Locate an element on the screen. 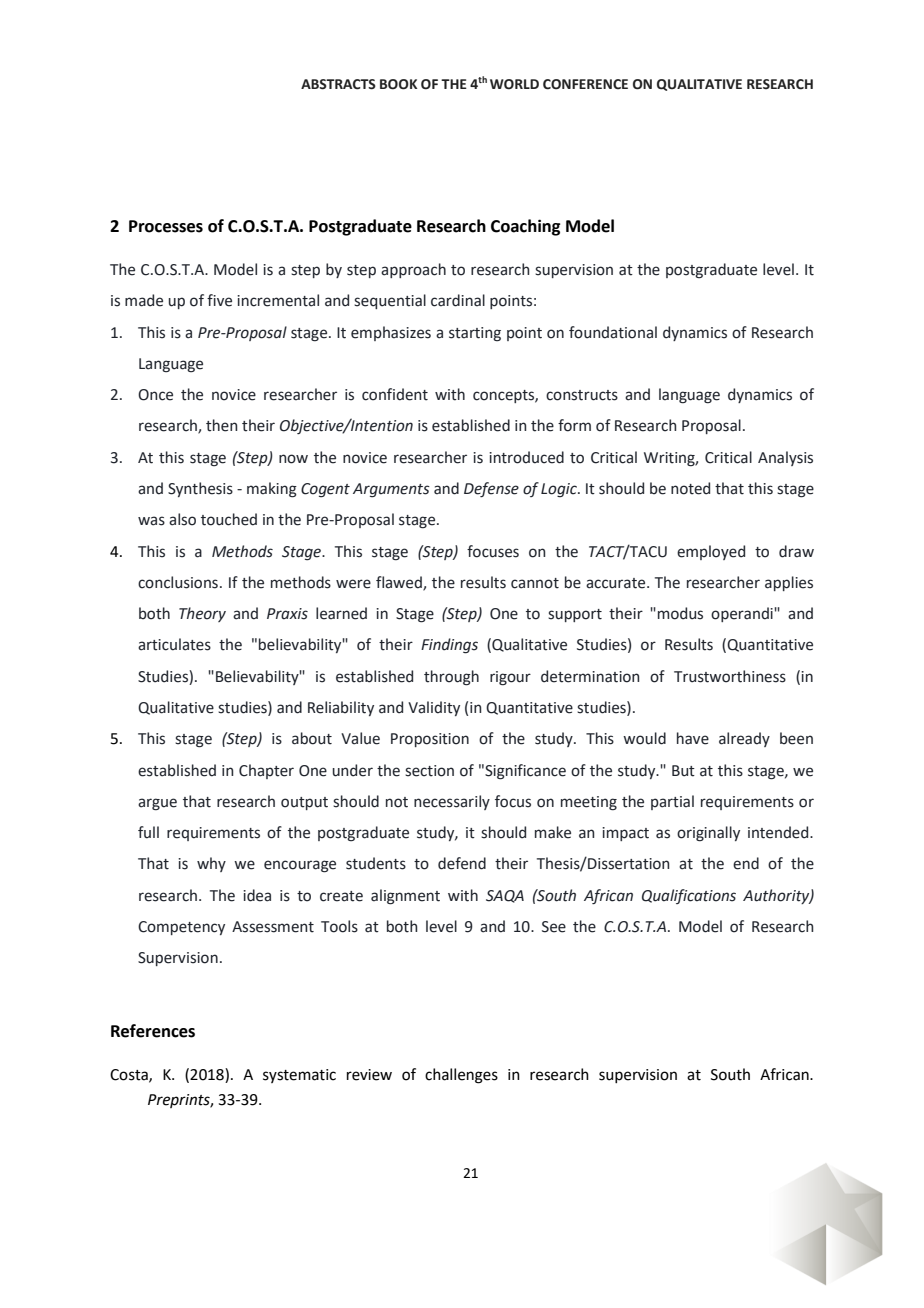  CONFERENCE is located at coordinates (585, 84).
